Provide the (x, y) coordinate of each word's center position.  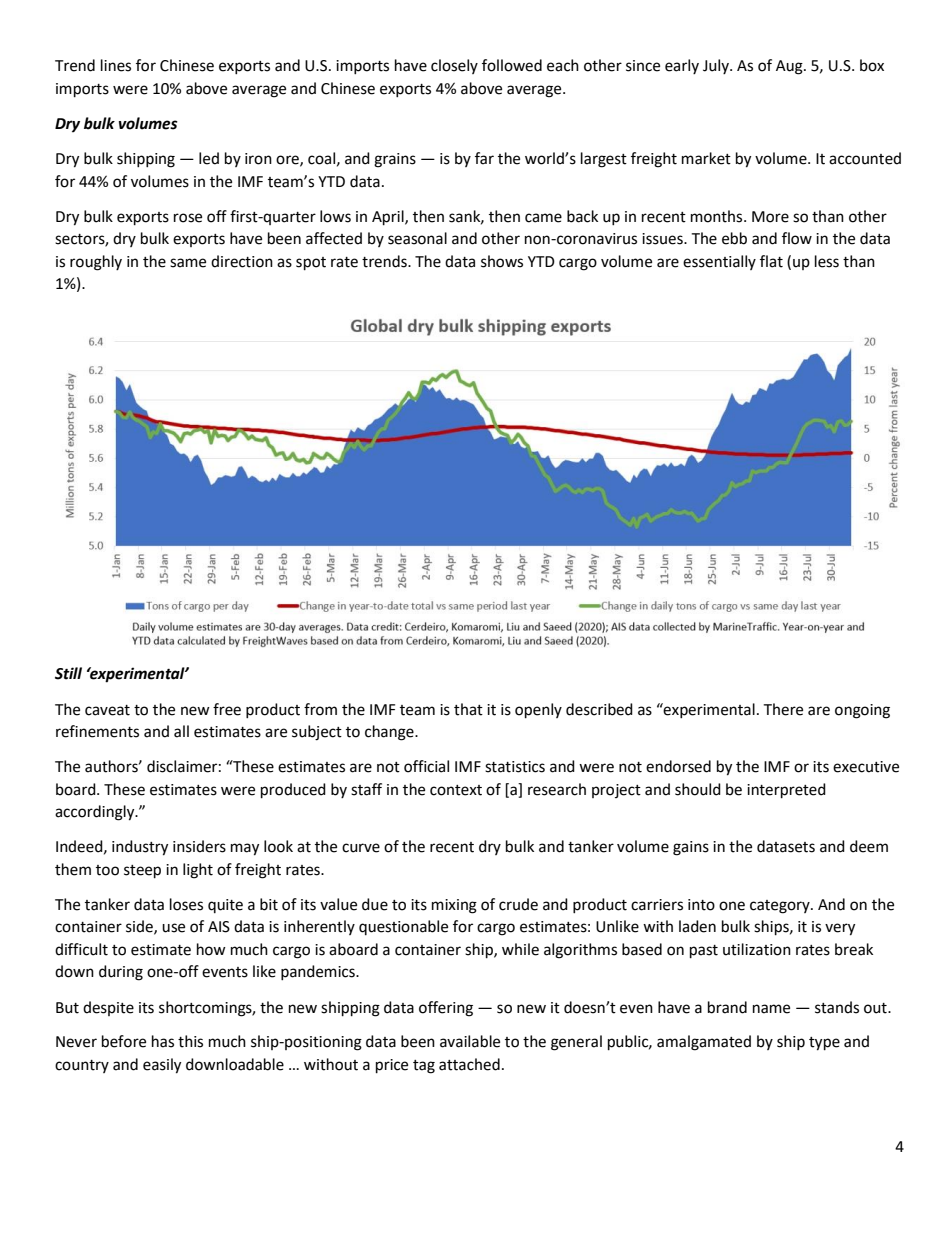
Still (68, 673)
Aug (790, 67)
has (163, 1041)
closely (454, 66)
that (468, 709)
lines (116, 65)
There (783, 709)
